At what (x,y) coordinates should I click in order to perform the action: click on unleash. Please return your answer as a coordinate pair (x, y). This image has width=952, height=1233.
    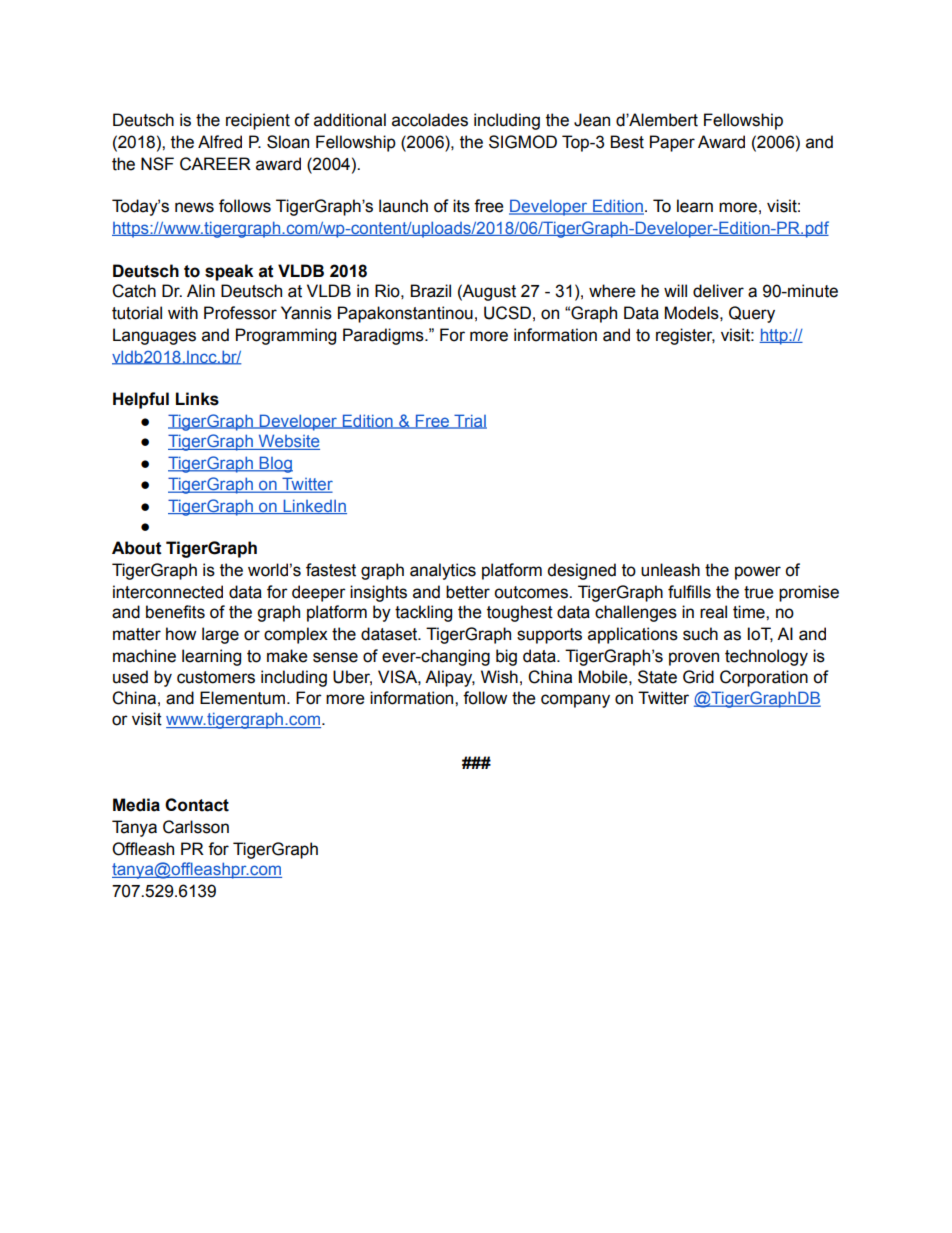
    Looking at the image, I should click on (670, 570).
